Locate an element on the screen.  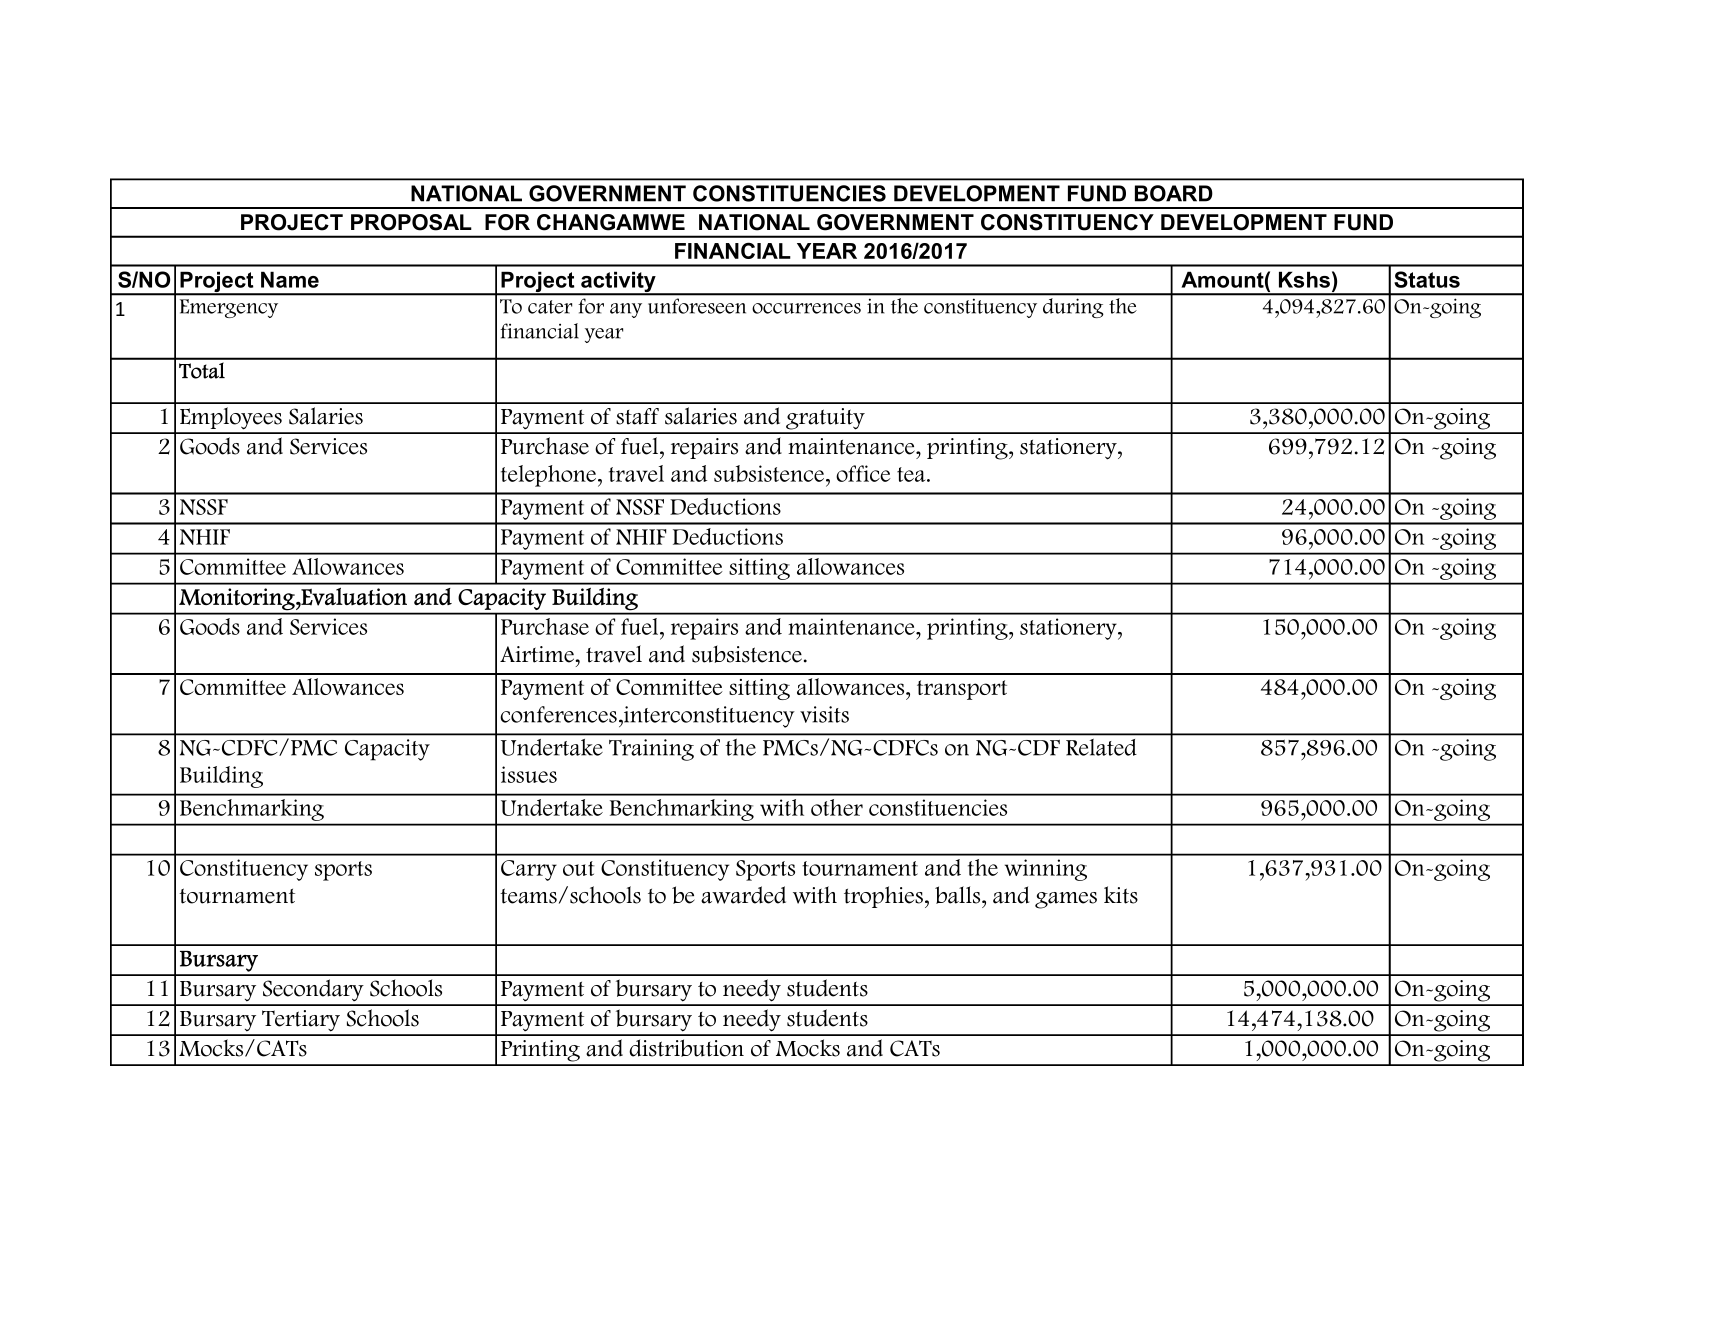
occurrences is located at coordinates (806, 308).
